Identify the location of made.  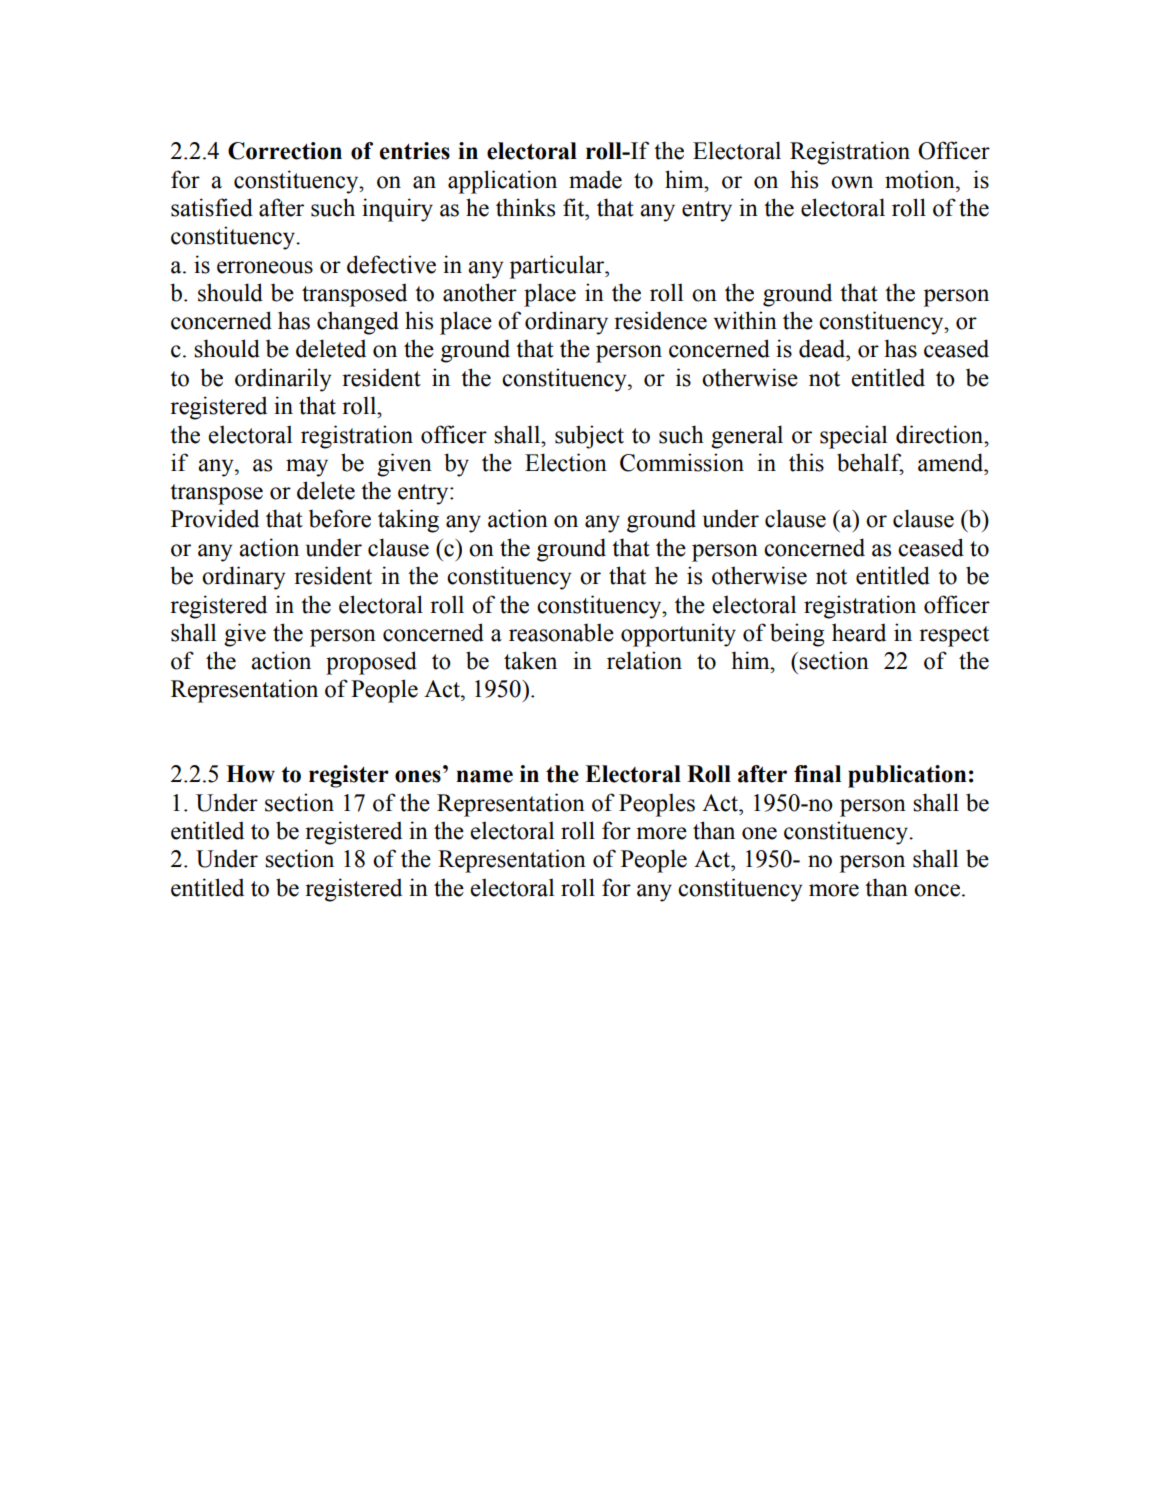
(595, 179).
